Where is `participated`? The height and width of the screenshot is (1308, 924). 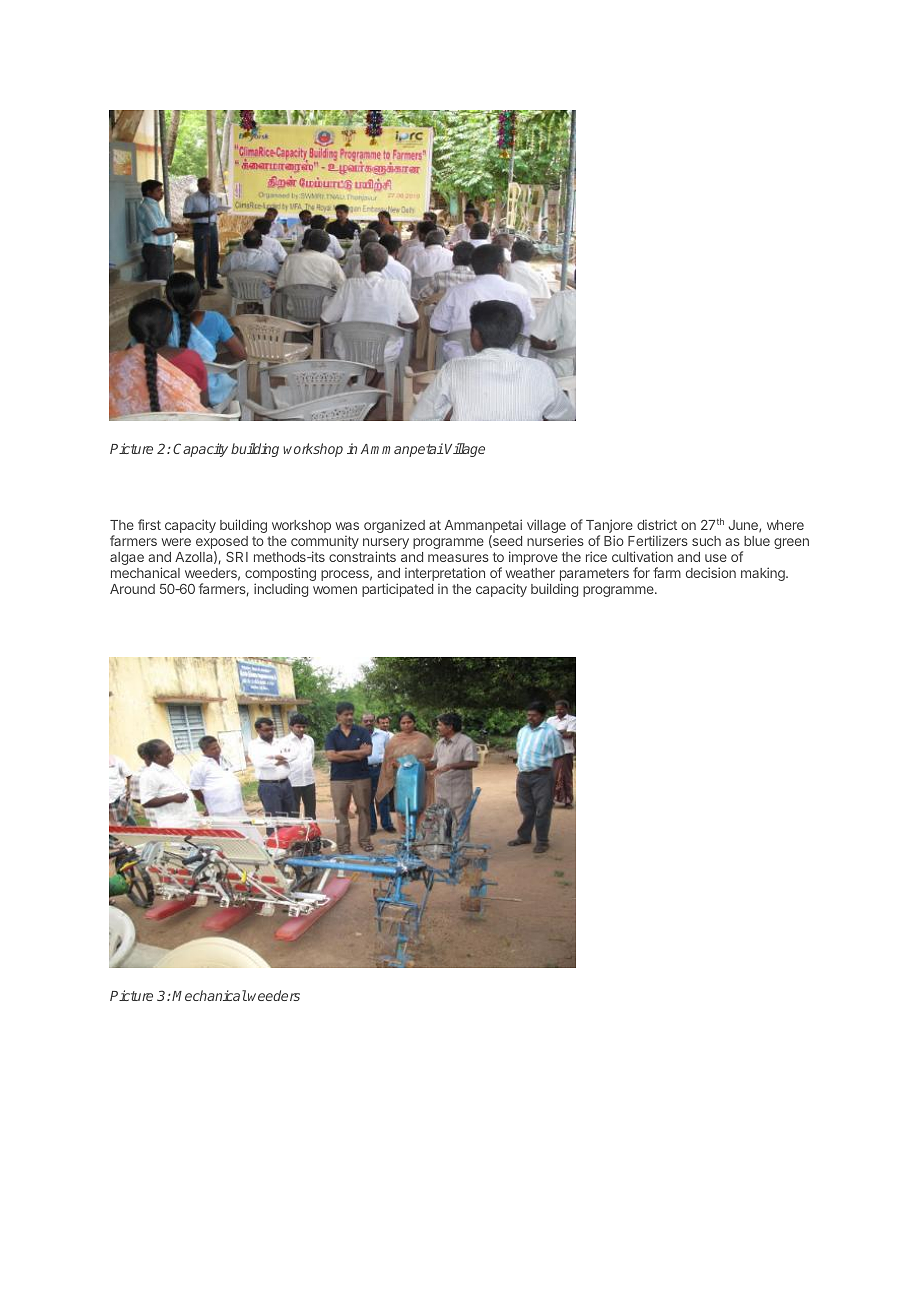
participated is located at coordinates (397, 590).
